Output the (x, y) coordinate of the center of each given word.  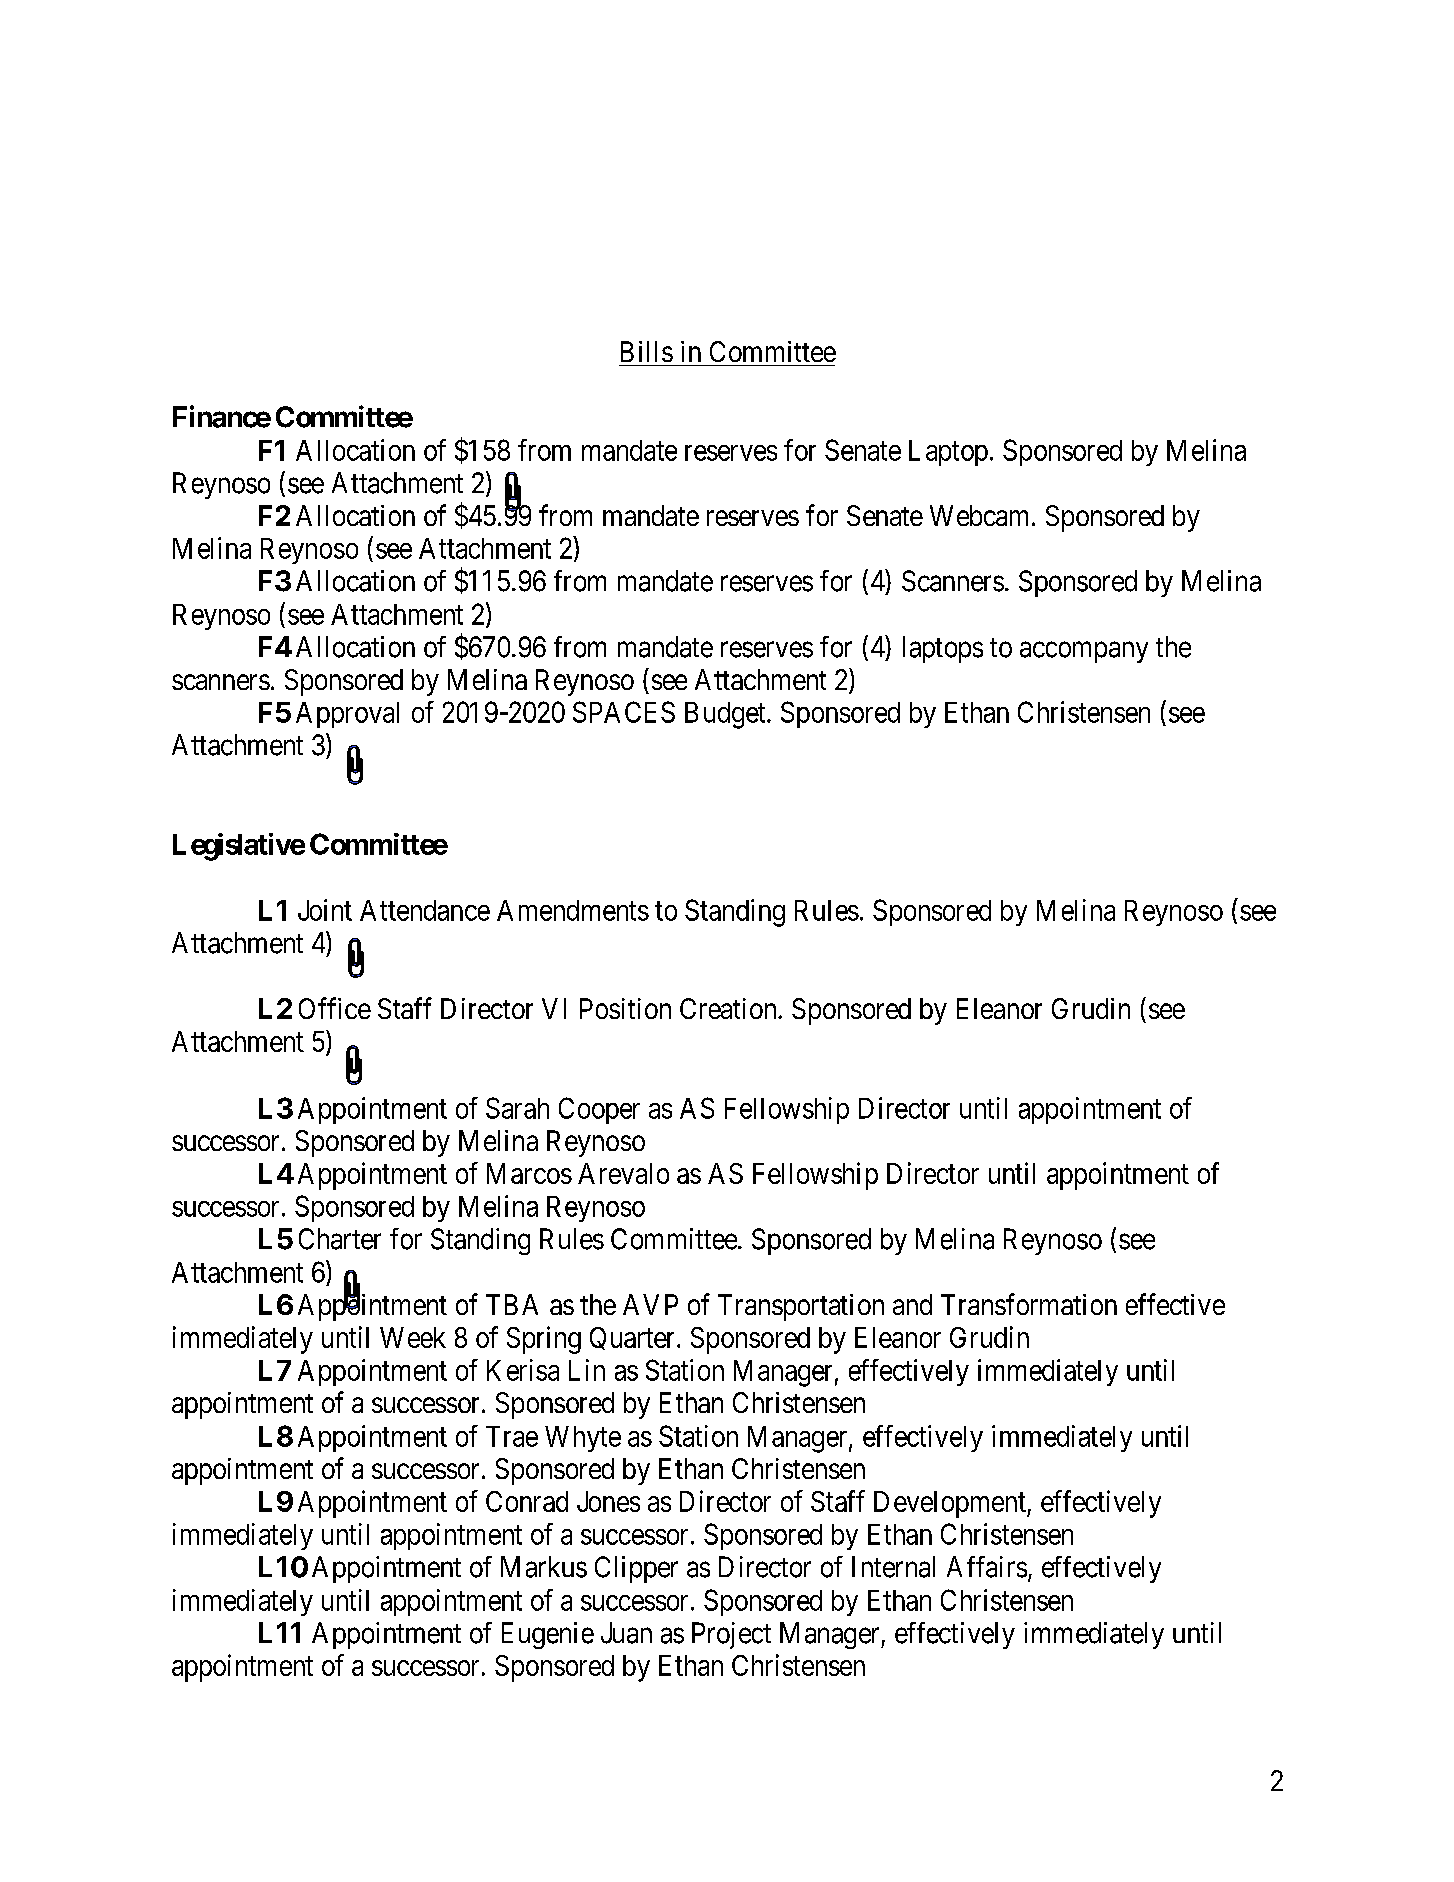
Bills (647, 351)
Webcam (981, 515)
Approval (347, 715)
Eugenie (548, 1635)
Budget (726, 715)
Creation (729, 1008)
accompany (1084, 652)
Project (731, 1635)
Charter (340, 1239)
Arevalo (623, 1173)
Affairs (987, 1567)
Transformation (1029, 1304)
